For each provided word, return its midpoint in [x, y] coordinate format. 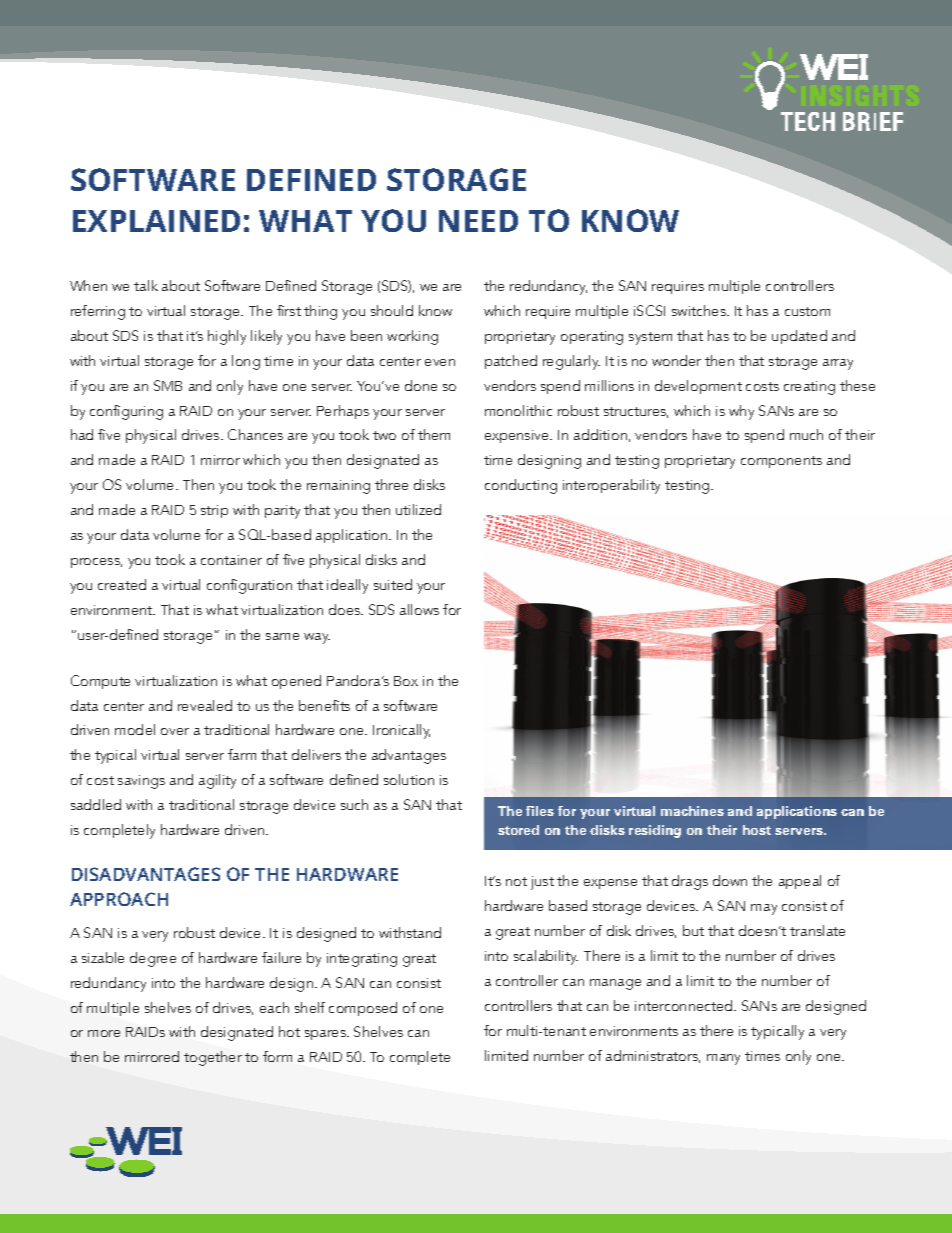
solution [409, 779]
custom [807, 311]
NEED [478, 221]
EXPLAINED [156, 221]
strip [214, 511]
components [781, 462]
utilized [418, 509]
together [213, 1058]
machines [692, 811]
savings [141, 782]
